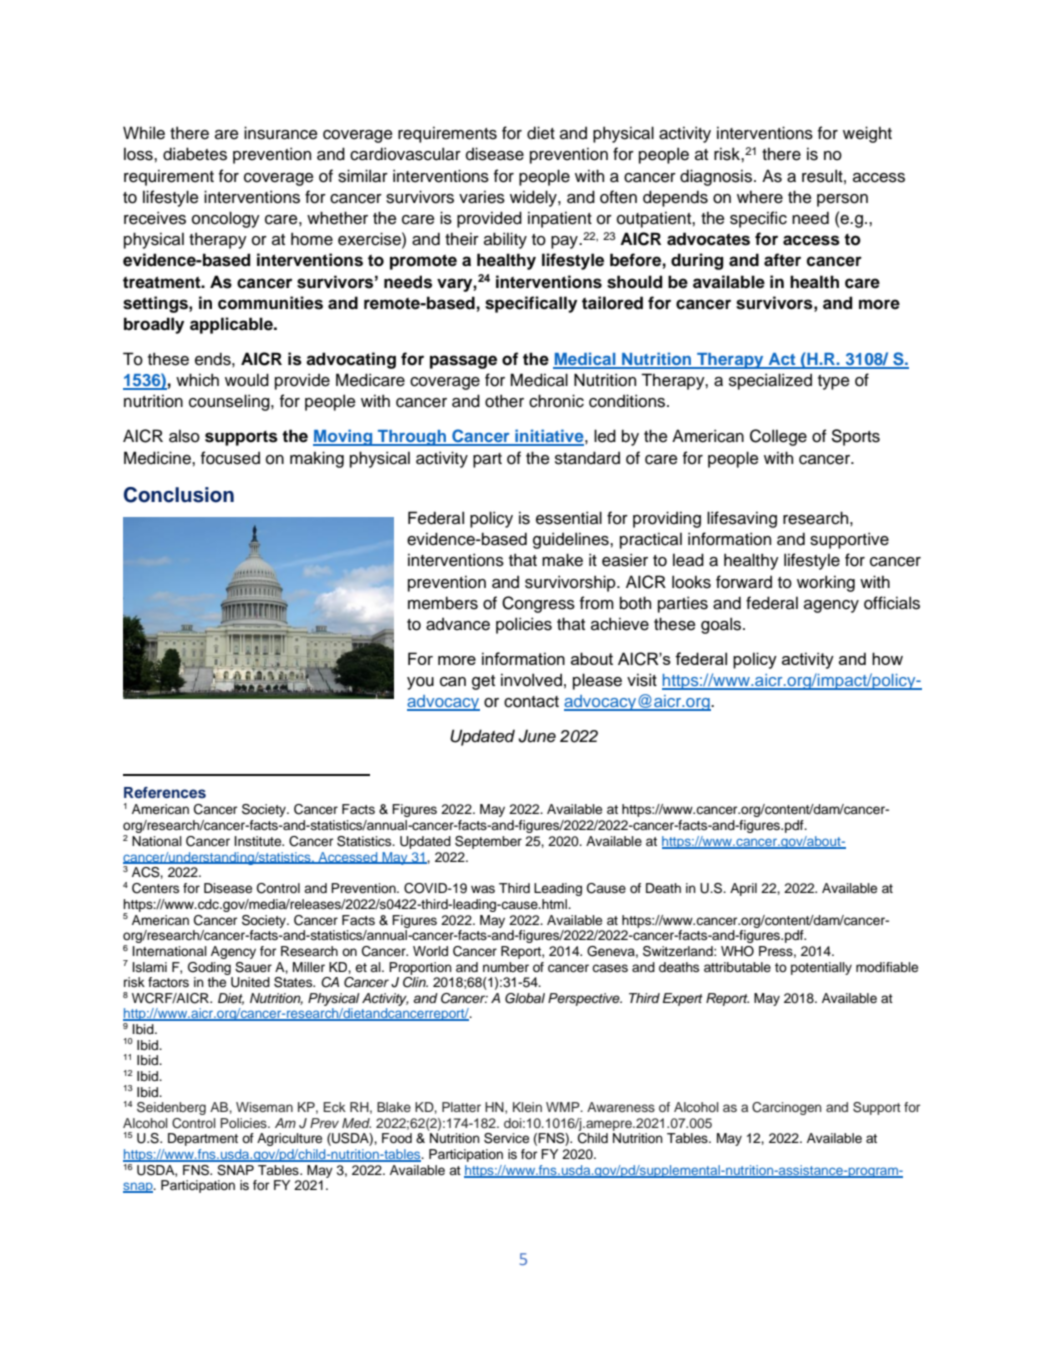 This image has width=1047, height=1354. I want to click on Wiseman, so click(264, 1107).
